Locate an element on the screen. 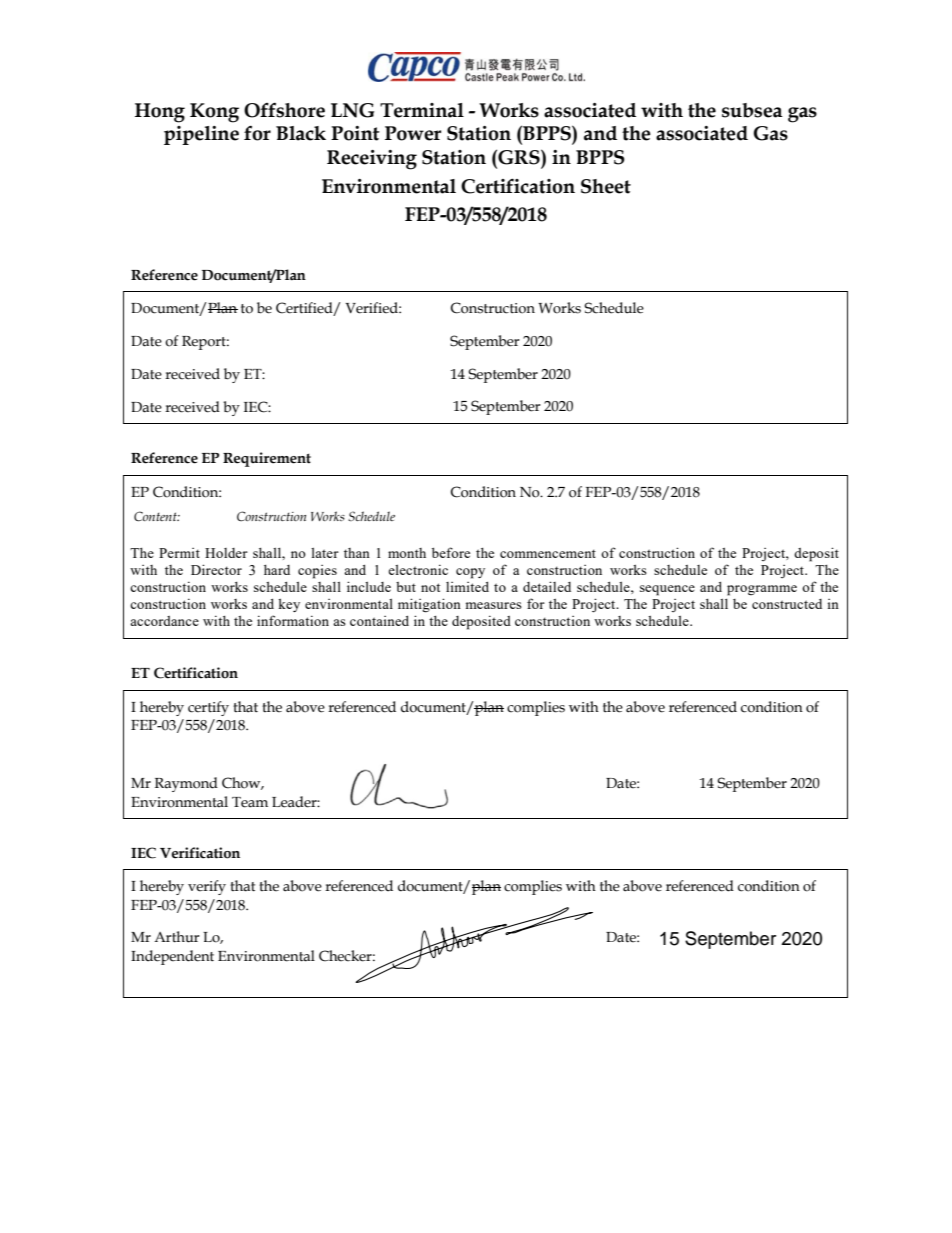 The height and width of the screenshot is (1233, 952). commencement is located at coordinates (548, 553).
